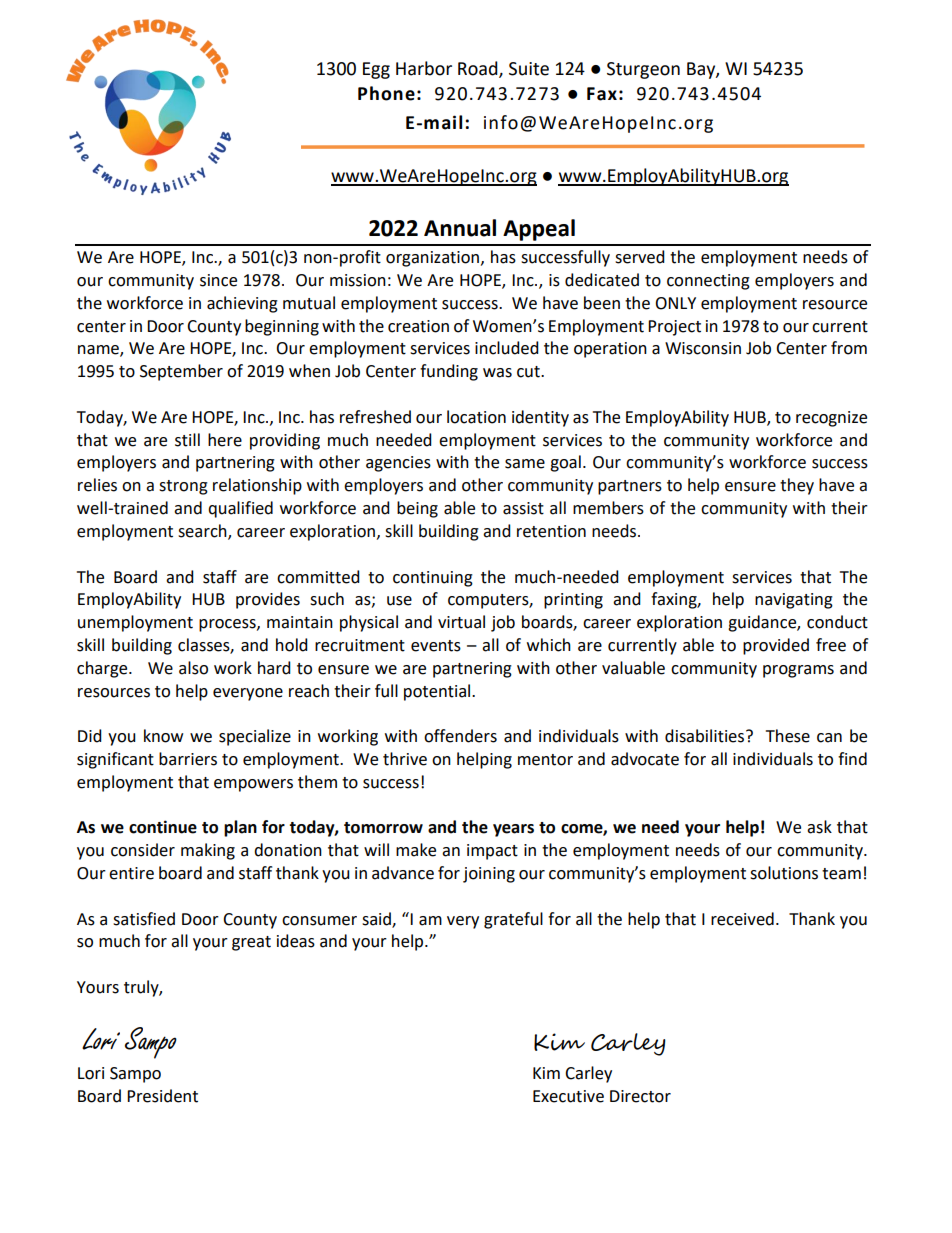  Describe the element at coordinates (460, 736) in the image. I see `offenders` at that location.
